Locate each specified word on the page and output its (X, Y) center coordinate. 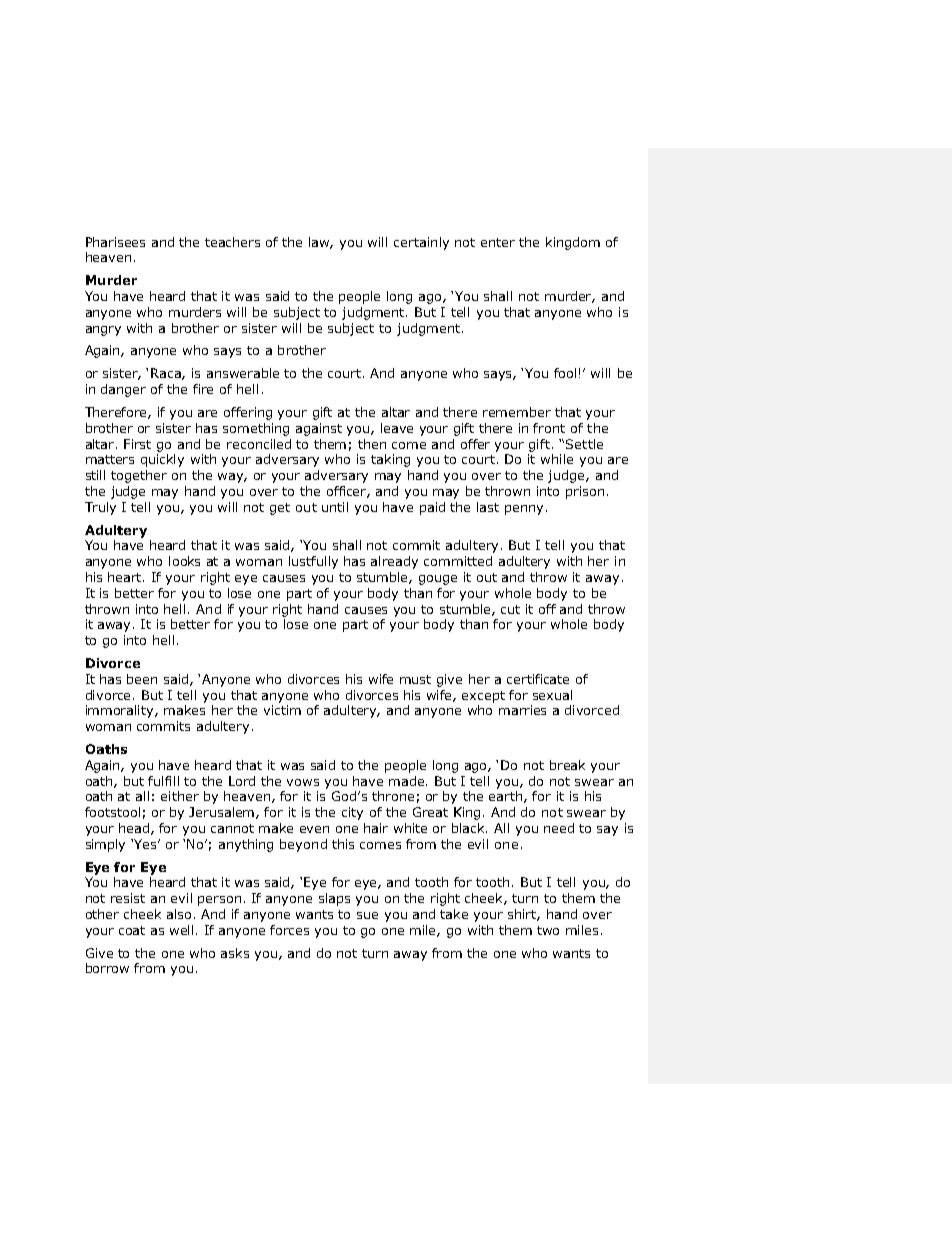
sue (367, 915)
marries (522, 710)
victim (282, 710)
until (335, 507)
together (139, 476)
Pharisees (115, 242)
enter (498, 242)
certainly (421, 243)
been (142, 679)
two (548, 930)
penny (524, 510)
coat (132, 930)
